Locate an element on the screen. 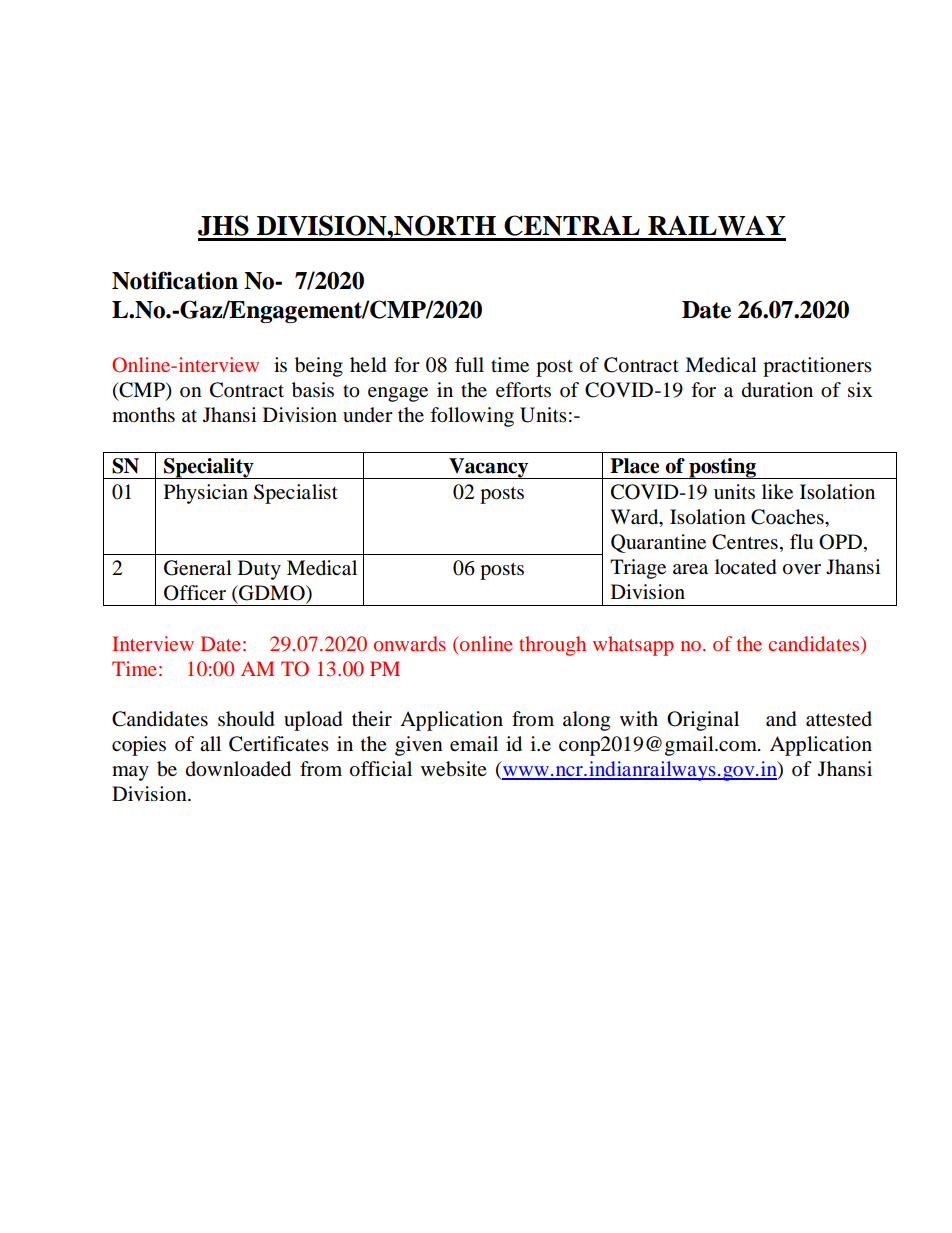  email is located at coordinates (474, 744).
